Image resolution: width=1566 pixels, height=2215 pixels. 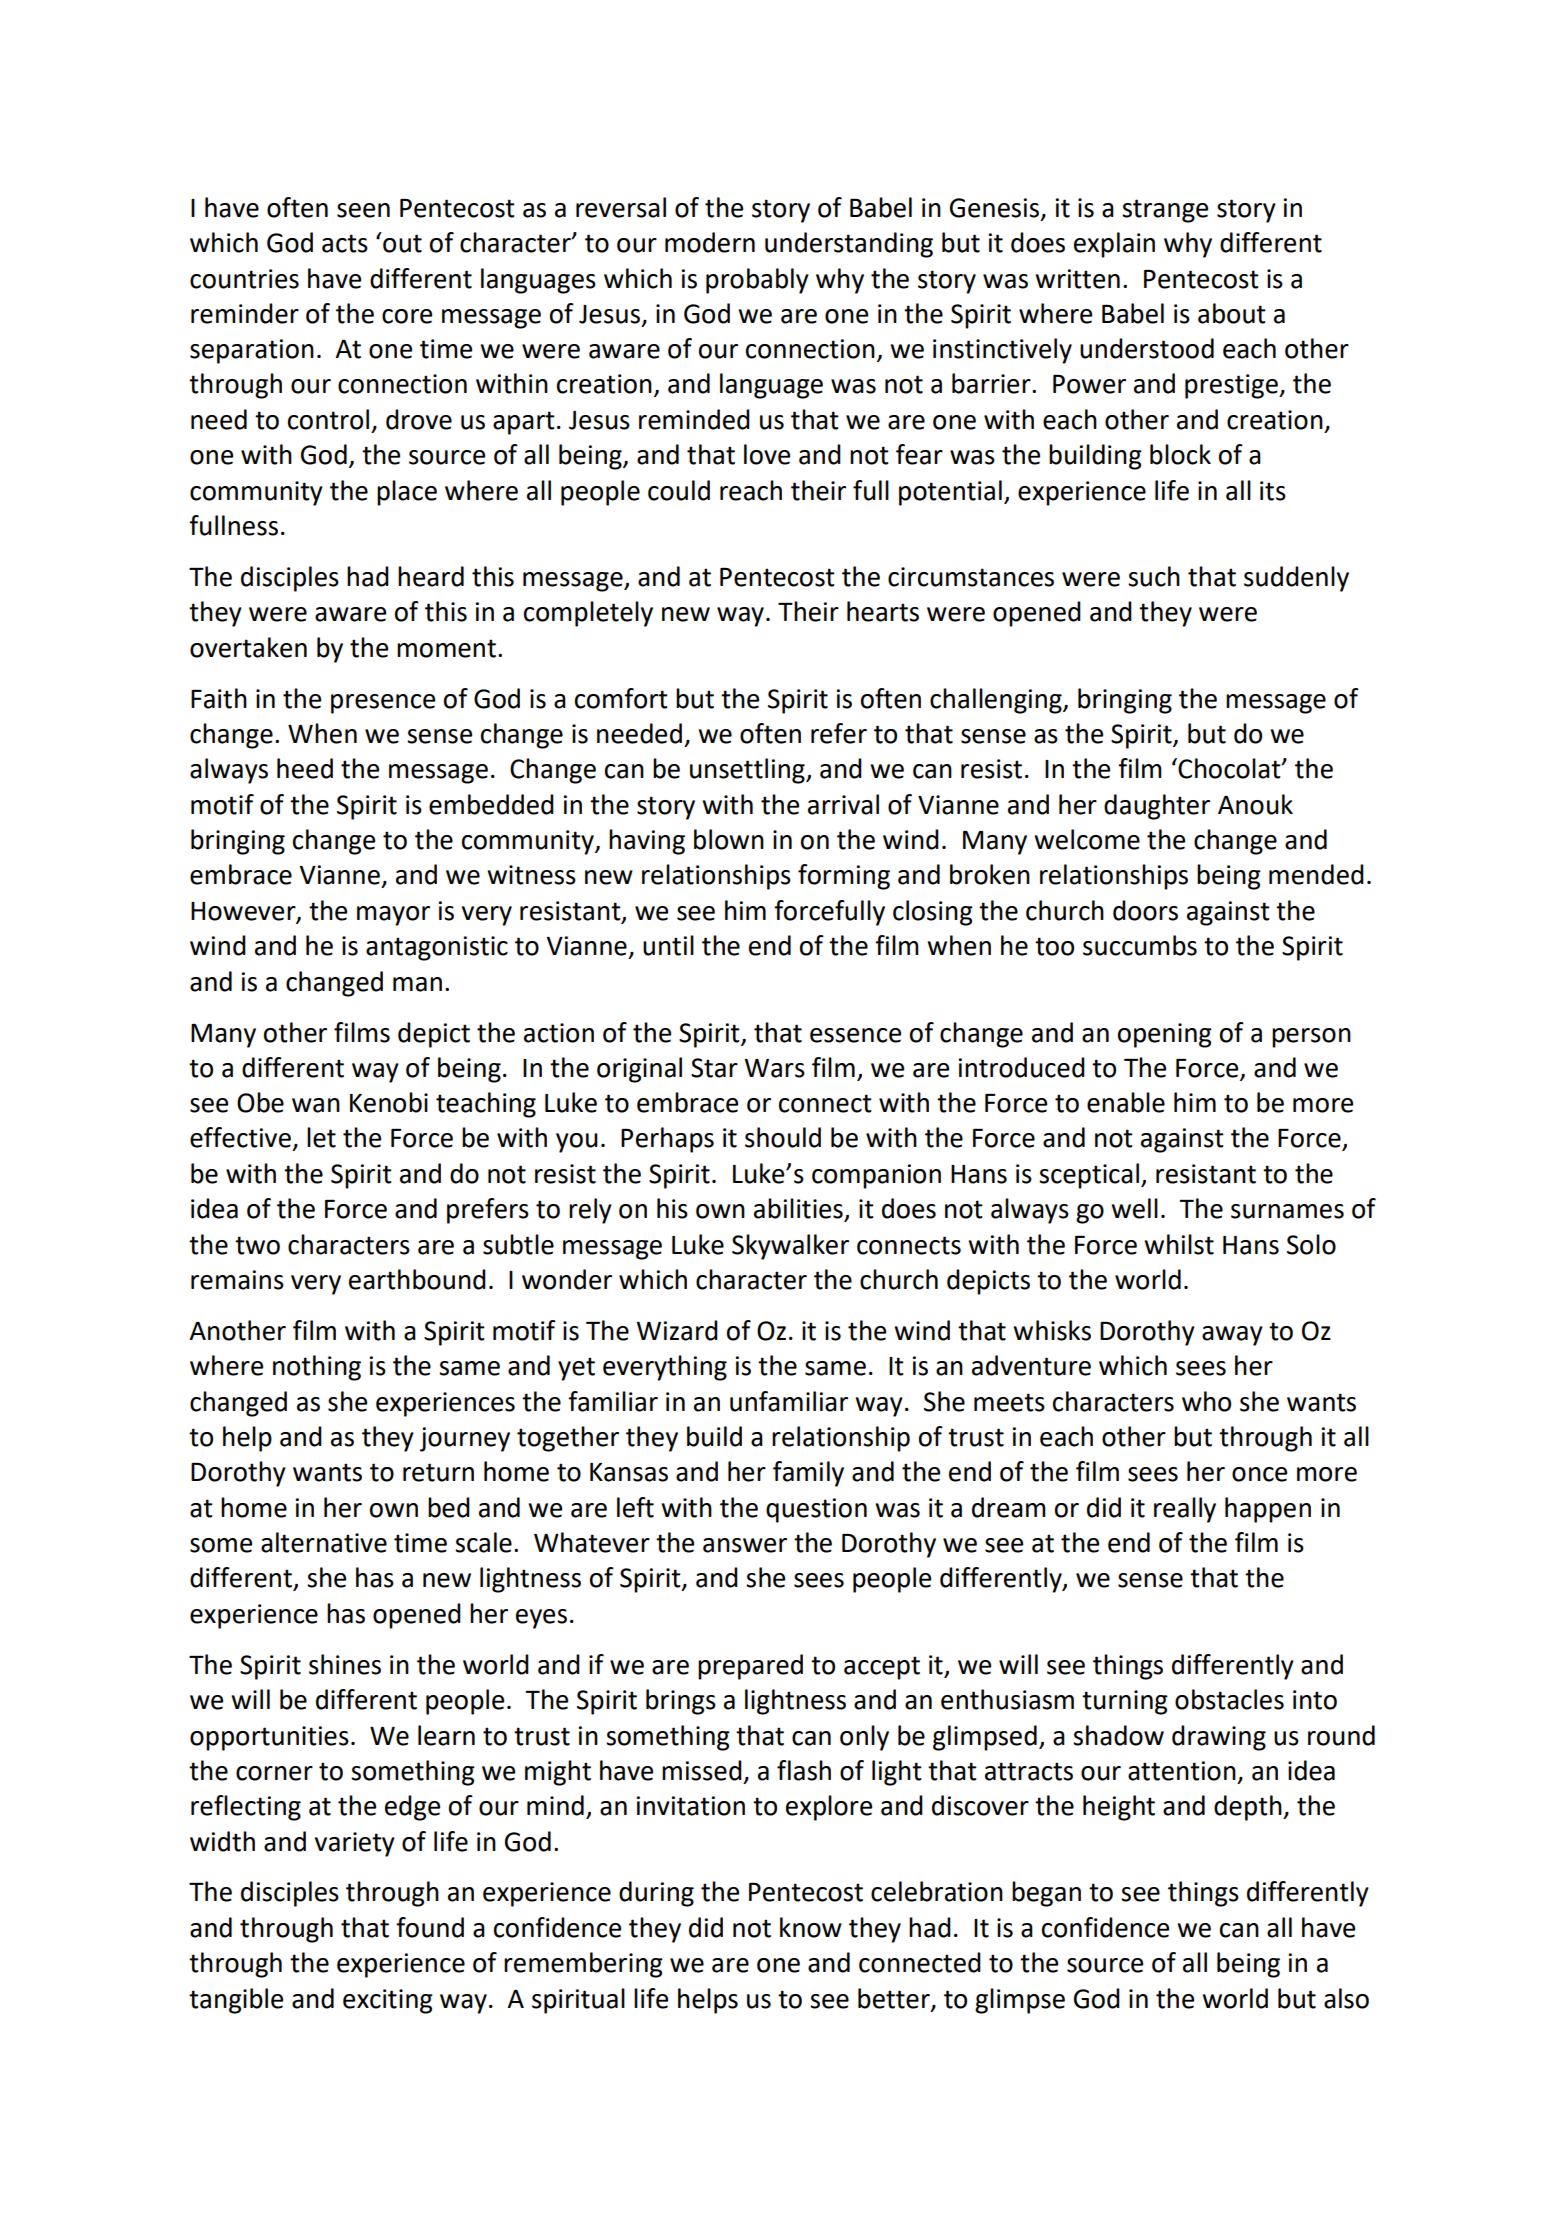 I want to click on such, so click(x=1154, y=576).
